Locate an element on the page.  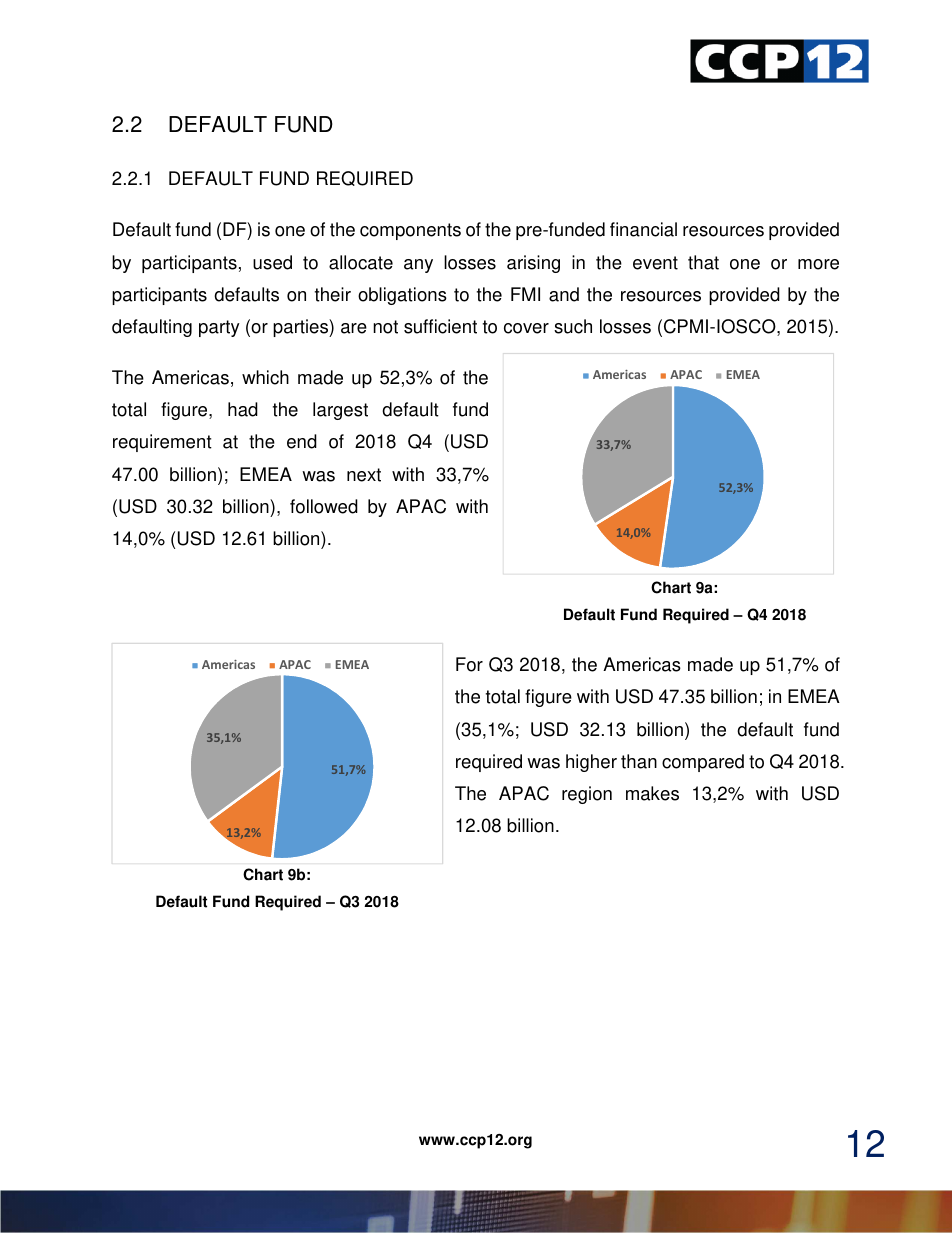
region is located at coordinates (587, 795).
